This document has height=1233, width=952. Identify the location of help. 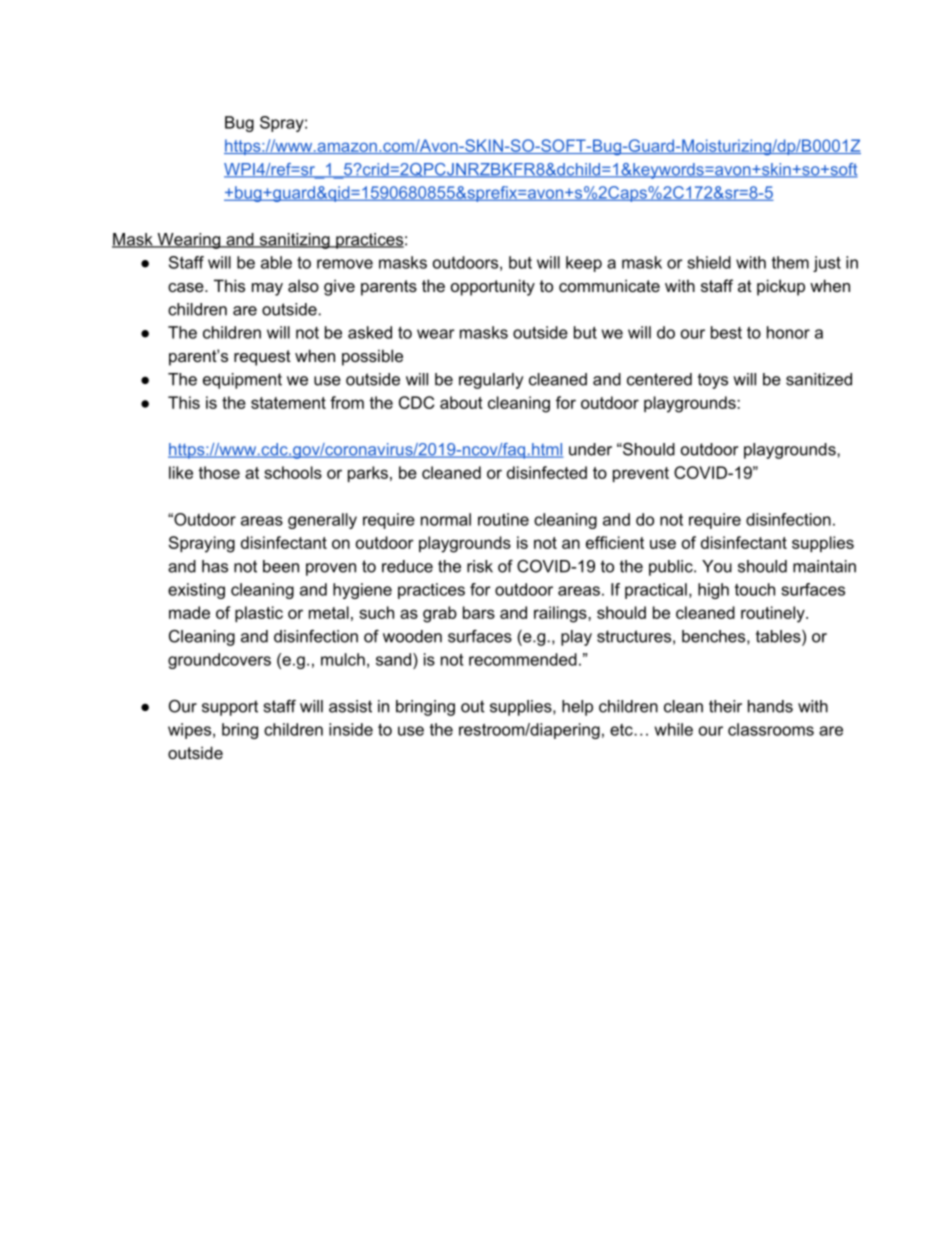
(577, 708).
